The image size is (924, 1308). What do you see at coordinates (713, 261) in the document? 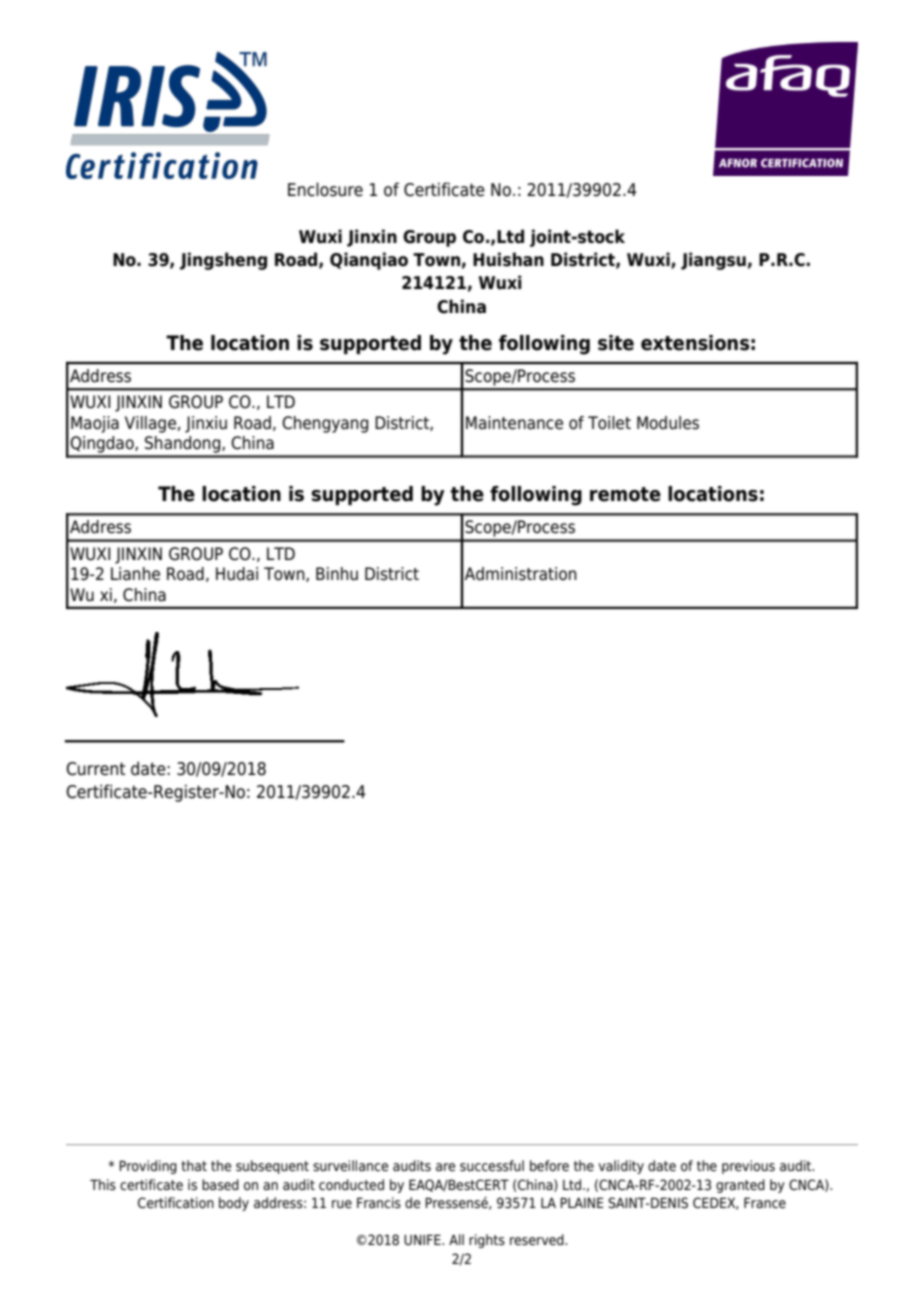
I see `Jiangsu` at bounding box center [713, 261].
